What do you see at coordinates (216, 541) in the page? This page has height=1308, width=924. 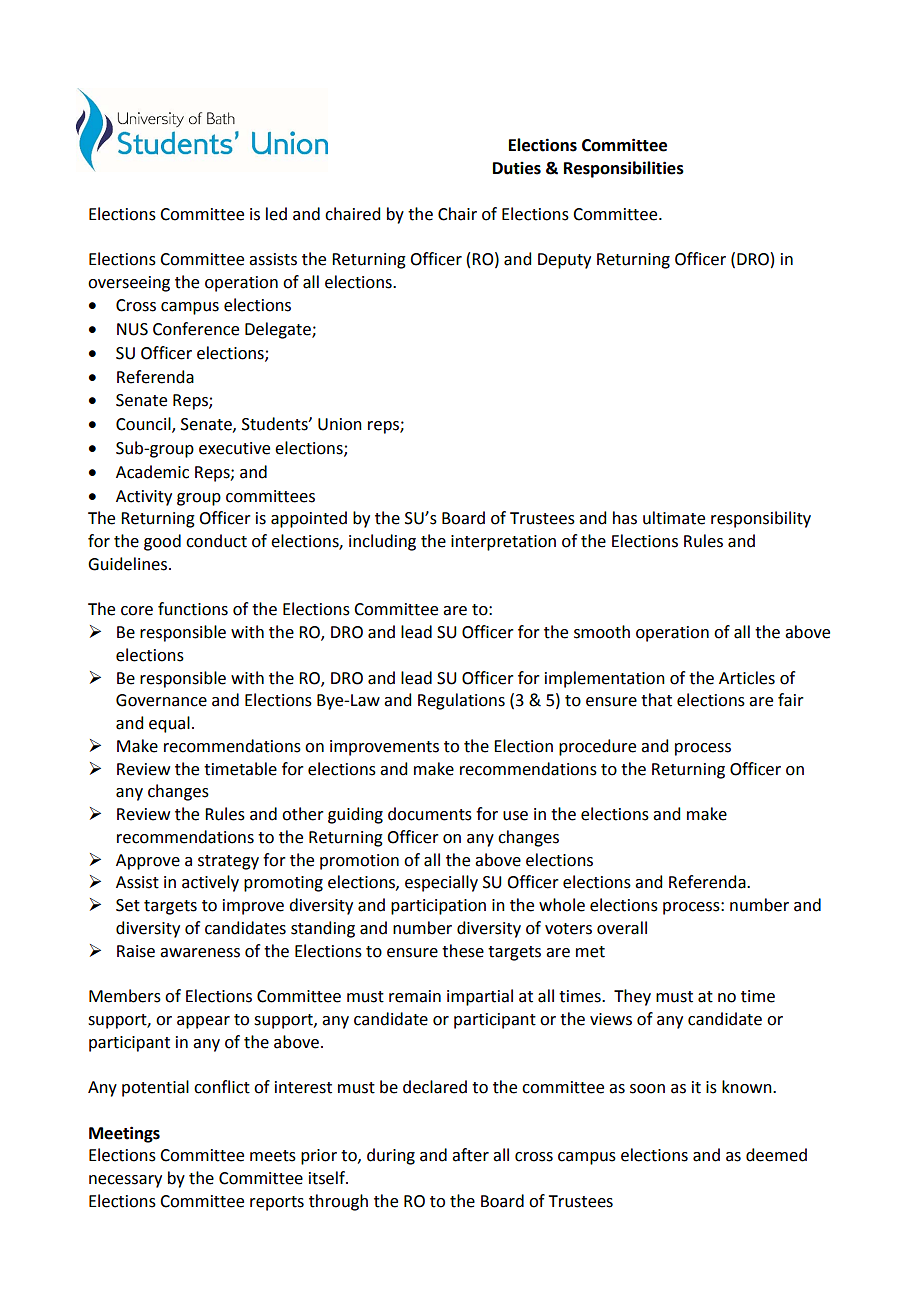 I see `conduct` at bounding box center [216, 541].
